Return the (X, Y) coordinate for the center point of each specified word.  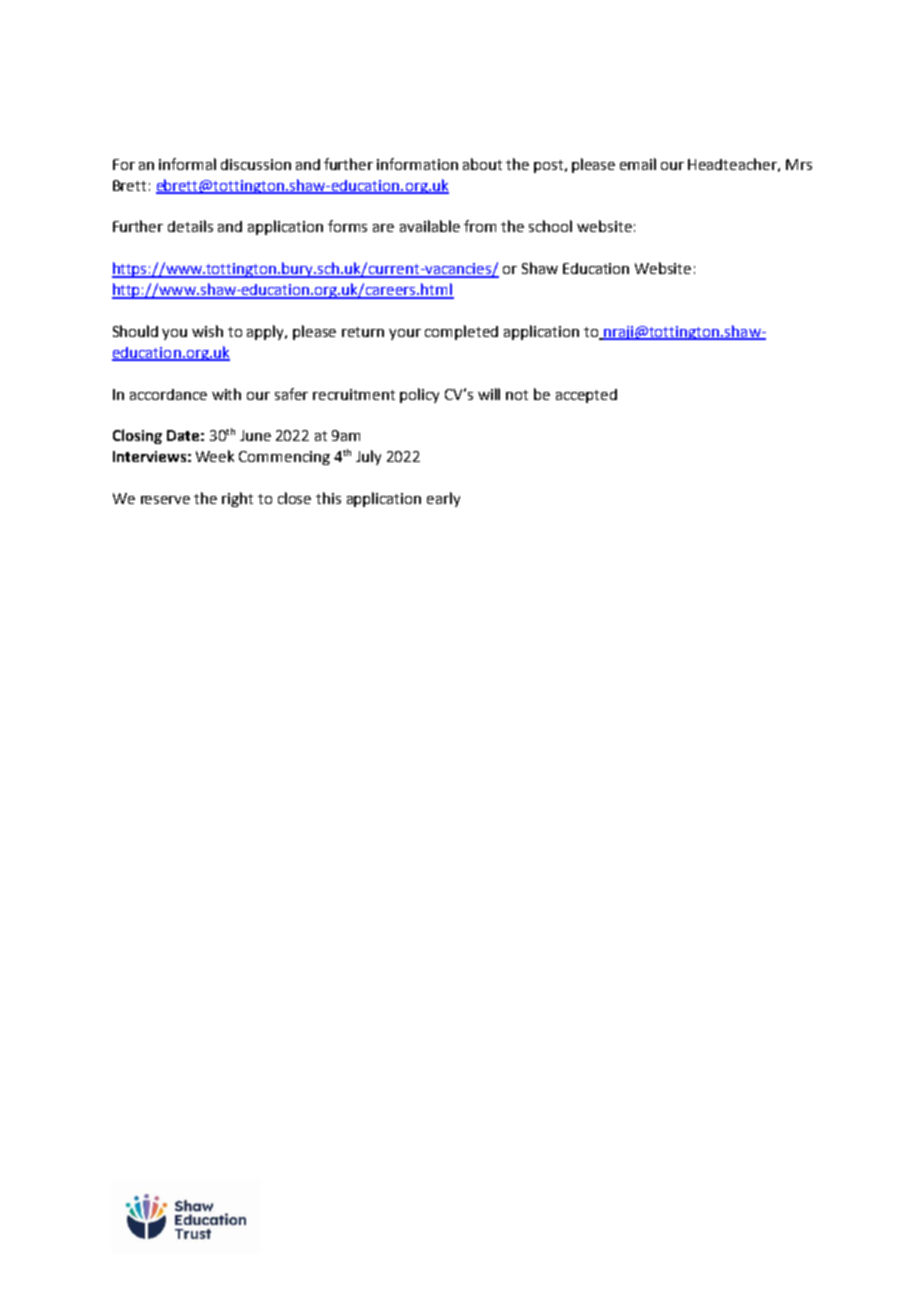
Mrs (799, 164)
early (443, 499)
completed (461, 332)
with (226, 394)
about (482, 164)
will (489, 394)
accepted (586, 396)
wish (207, 331)
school (550, 226)
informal (187, 164)
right (237, 499)
